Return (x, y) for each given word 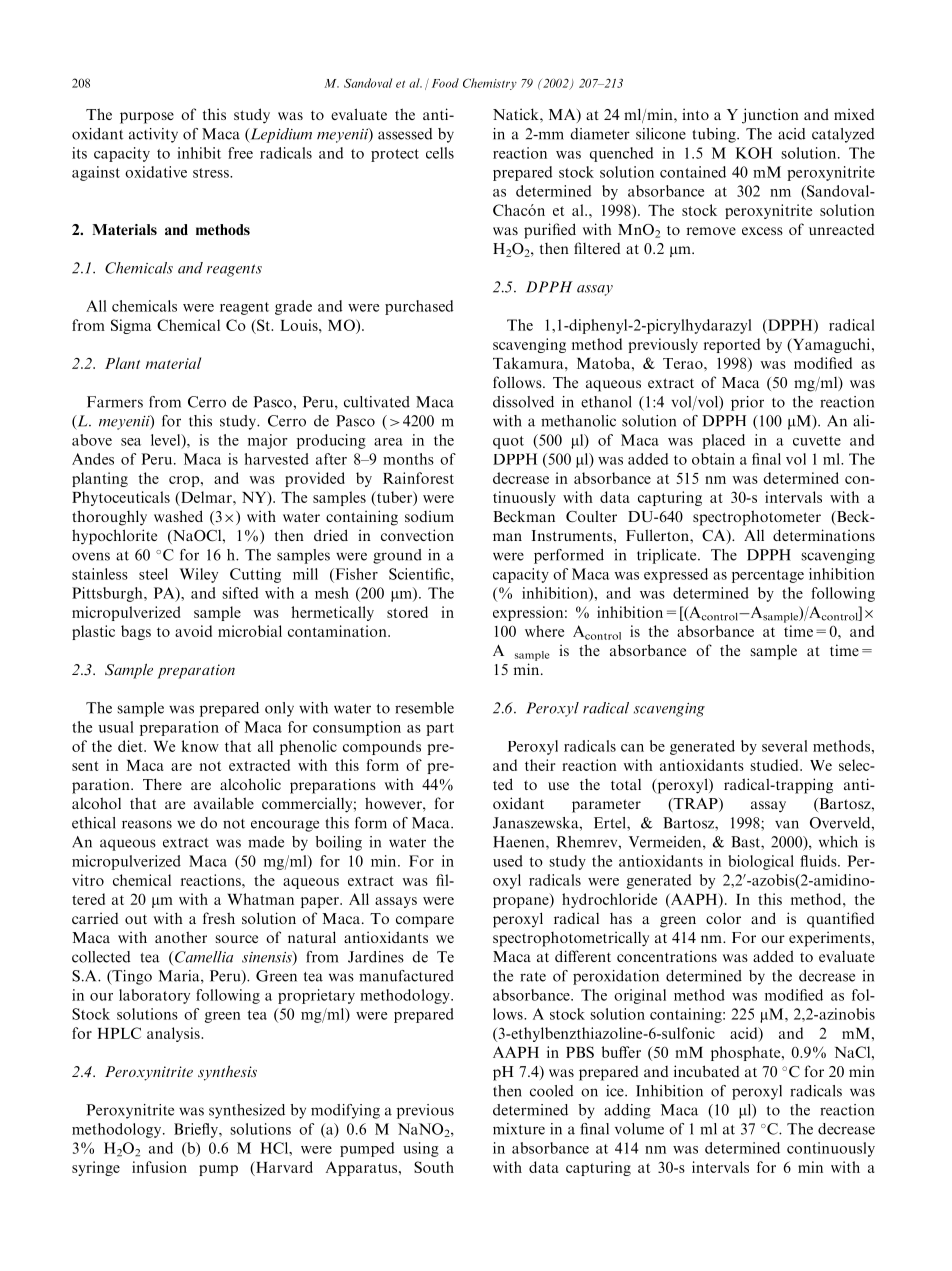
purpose (147, 118)
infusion (159, 1167)
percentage (768, 576)
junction (770, 116)
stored (407, 612)
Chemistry (490, 84)
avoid (193, 631)
